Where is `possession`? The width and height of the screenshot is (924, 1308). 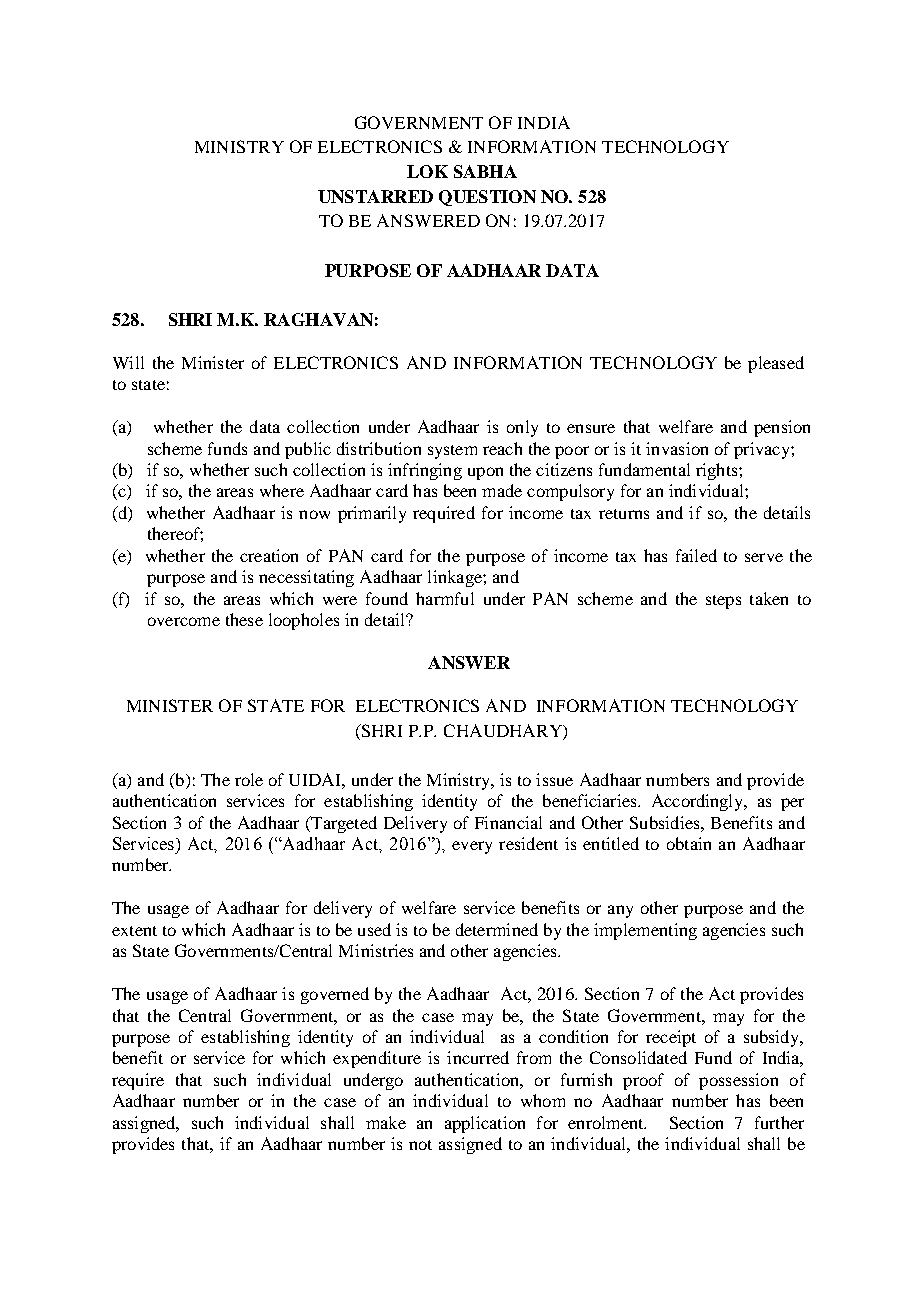
possession is located at coordinates (738, 1081).
